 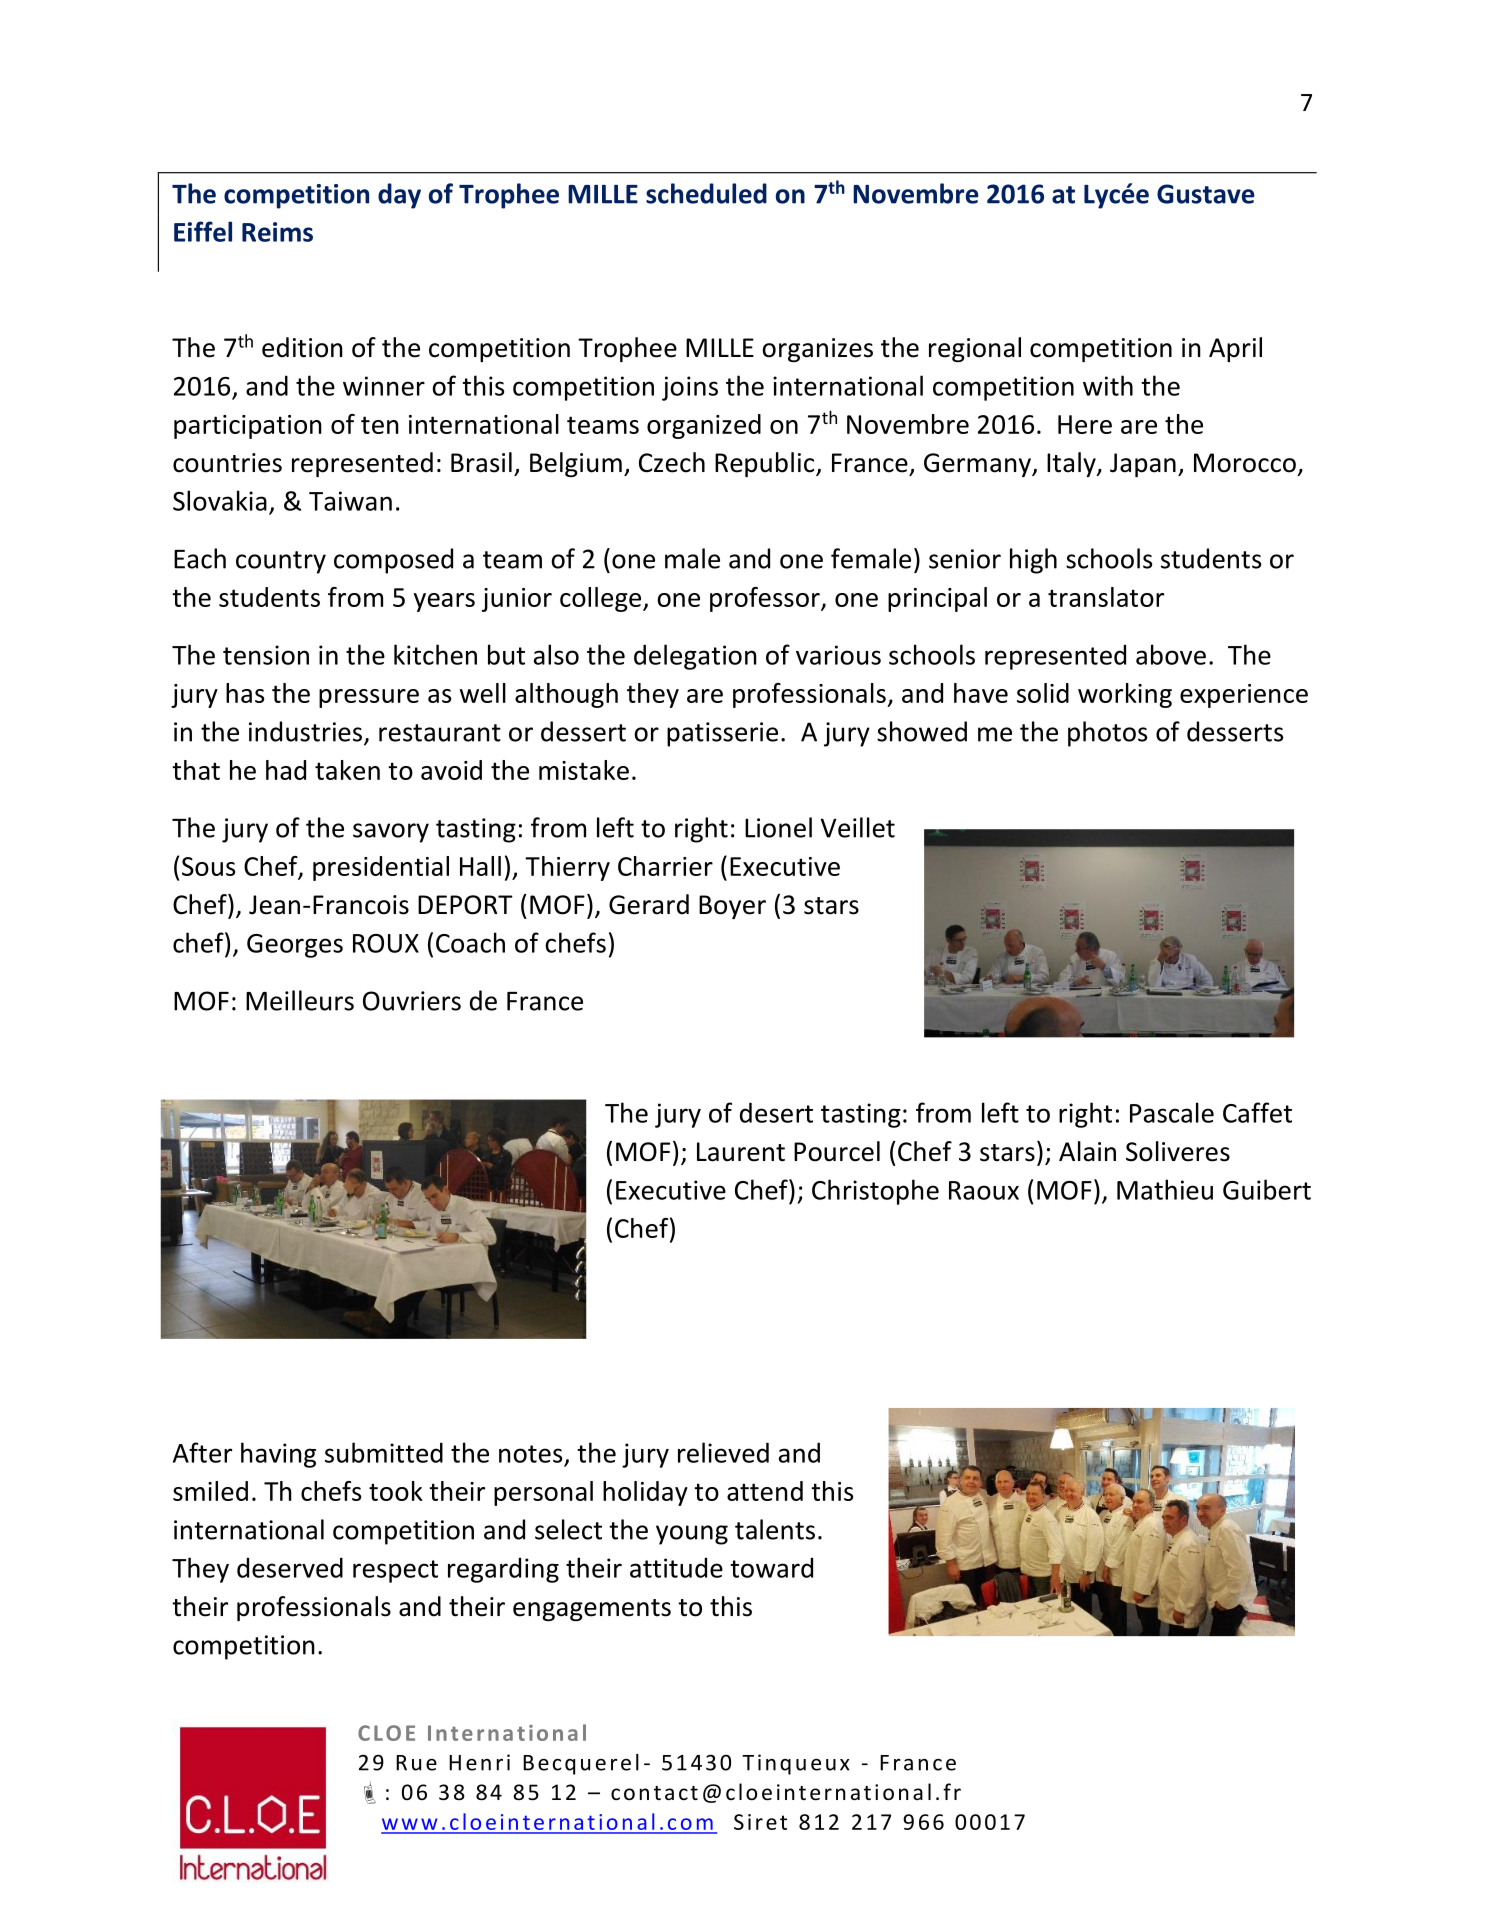 What do you see at coordinates (1165, 1189) in the screenshot?
I see `Mathieu` at bounding box center [1165, 1189].
